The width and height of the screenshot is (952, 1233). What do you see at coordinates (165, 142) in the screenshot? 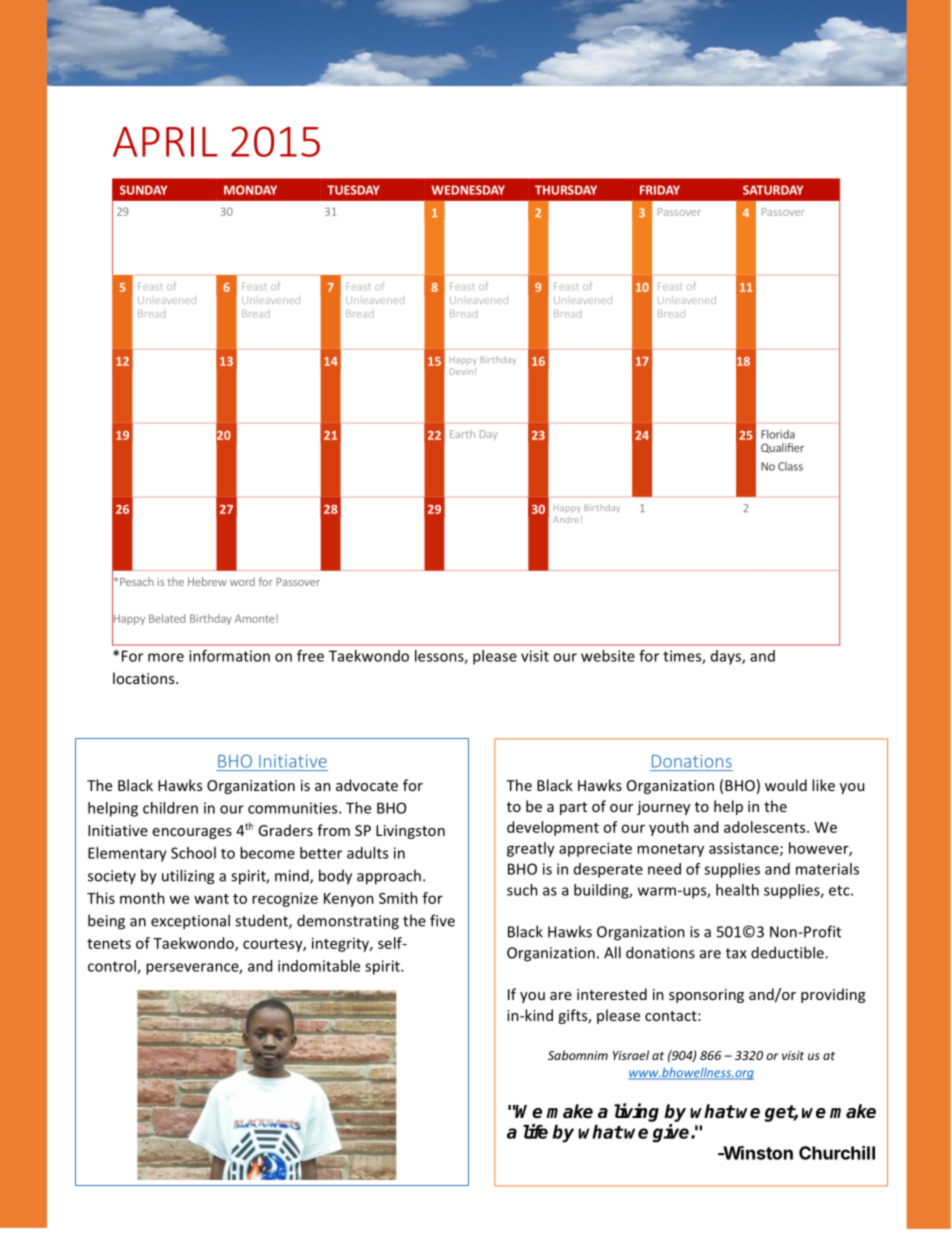
I see `APRIL` at bounding box center [165, 142].
